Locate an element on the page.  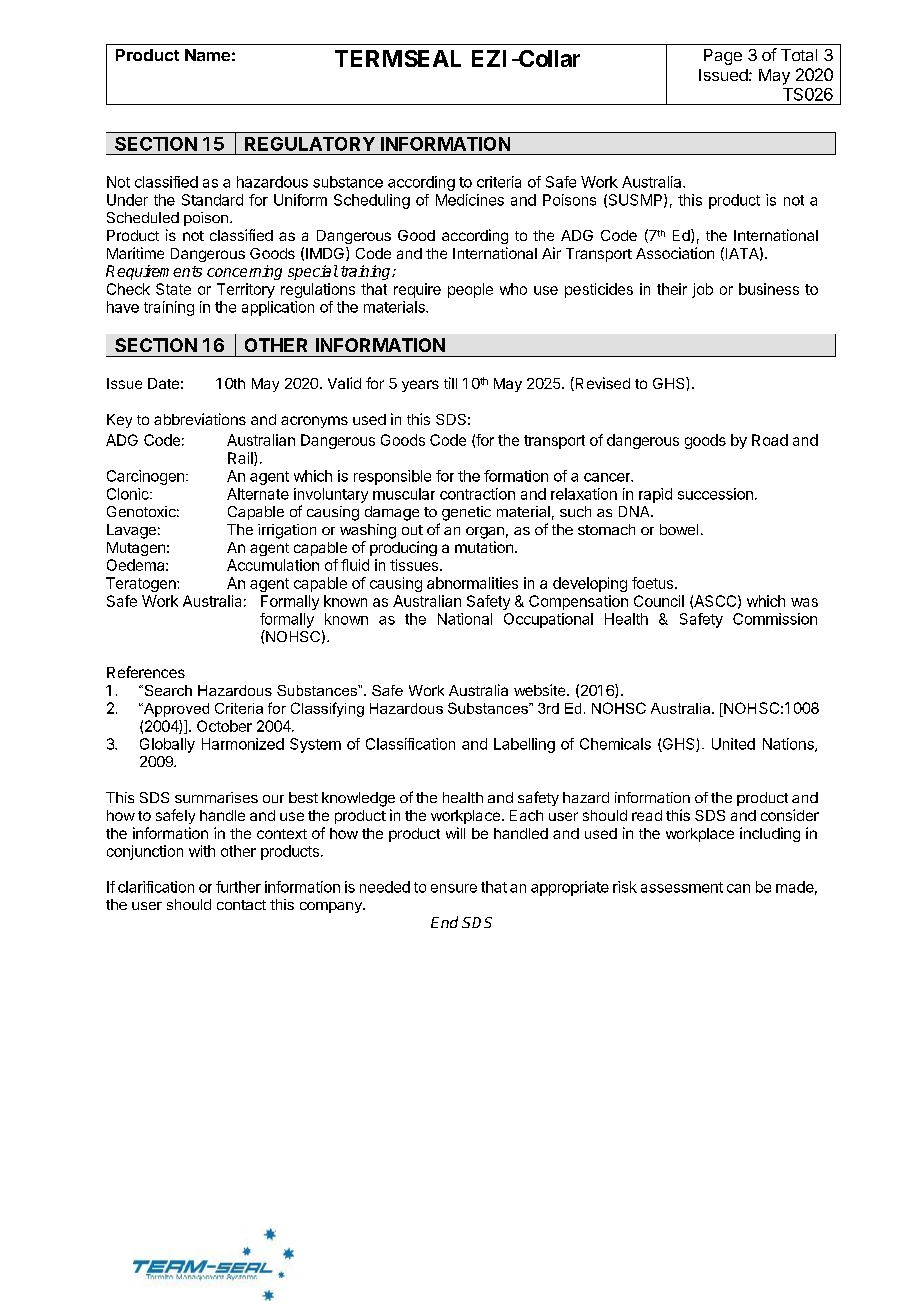
ensure is located at coordinates (454, 888).
